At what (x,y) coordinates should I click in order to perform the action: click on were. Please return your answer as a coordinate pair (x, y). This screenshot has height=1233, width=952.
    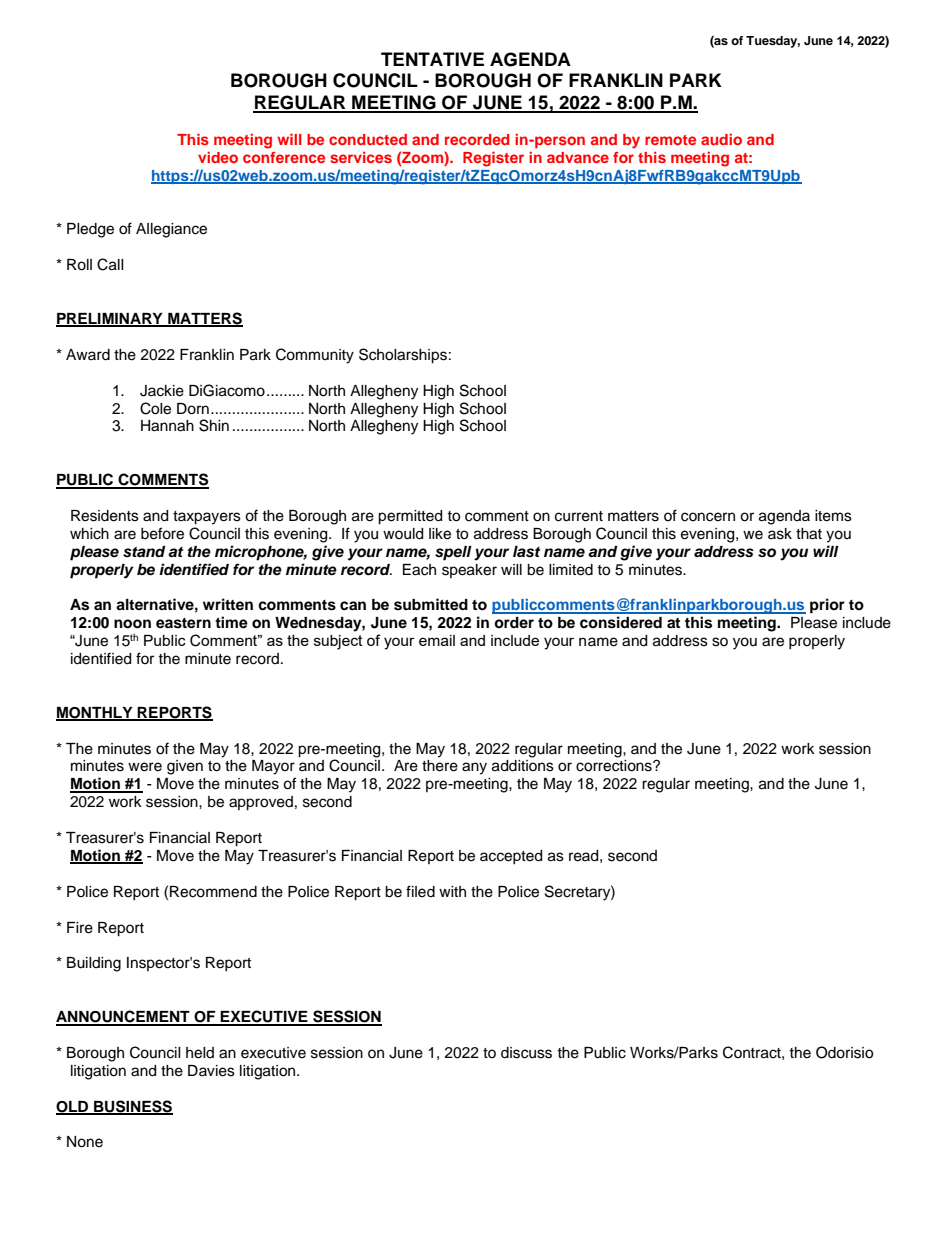
    Looking at the image, I should click on (145, 767).
